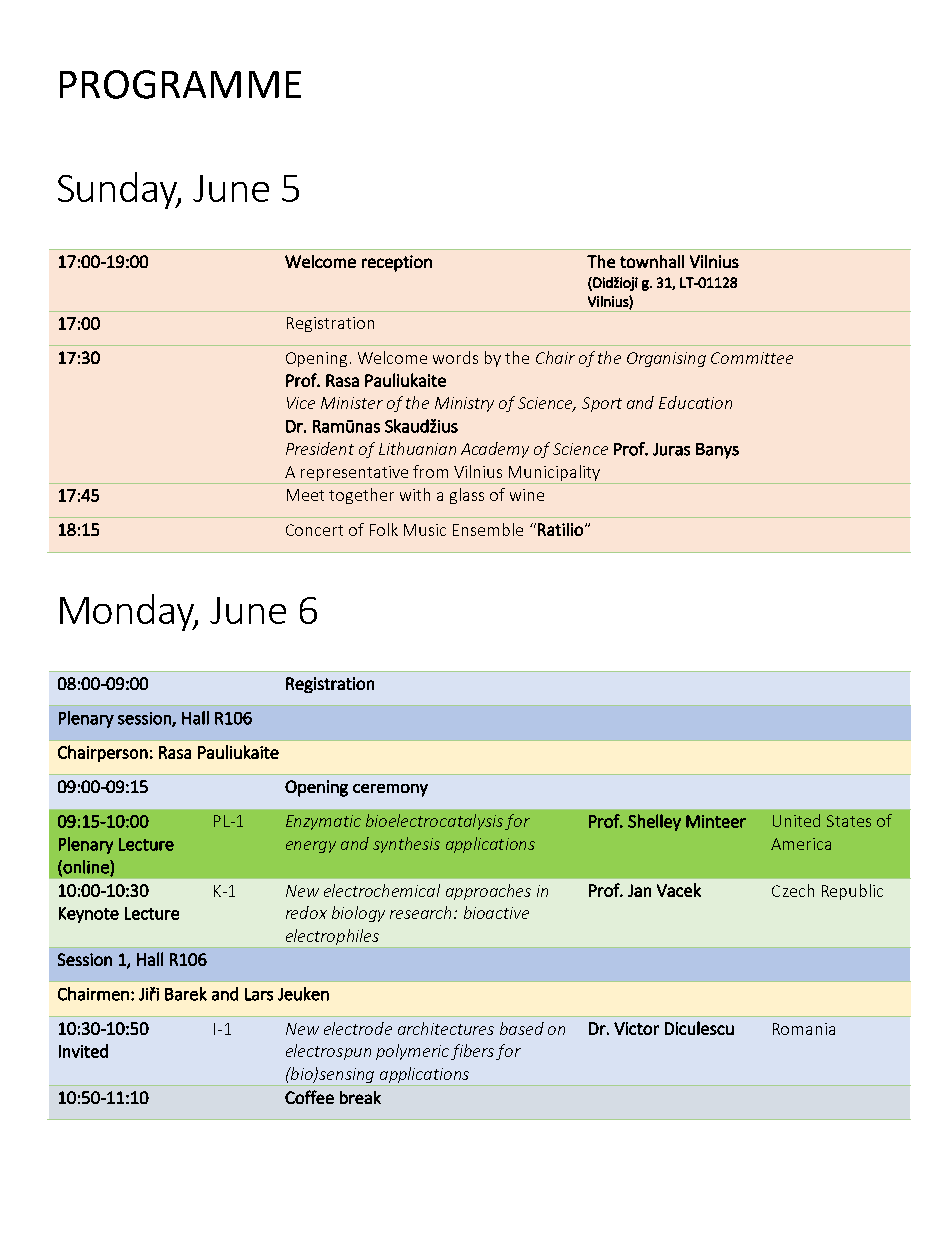 This document has height=1233, width=952. Describe the element at coordinates (128, 612) in the document. I see `Monday` at that location.
